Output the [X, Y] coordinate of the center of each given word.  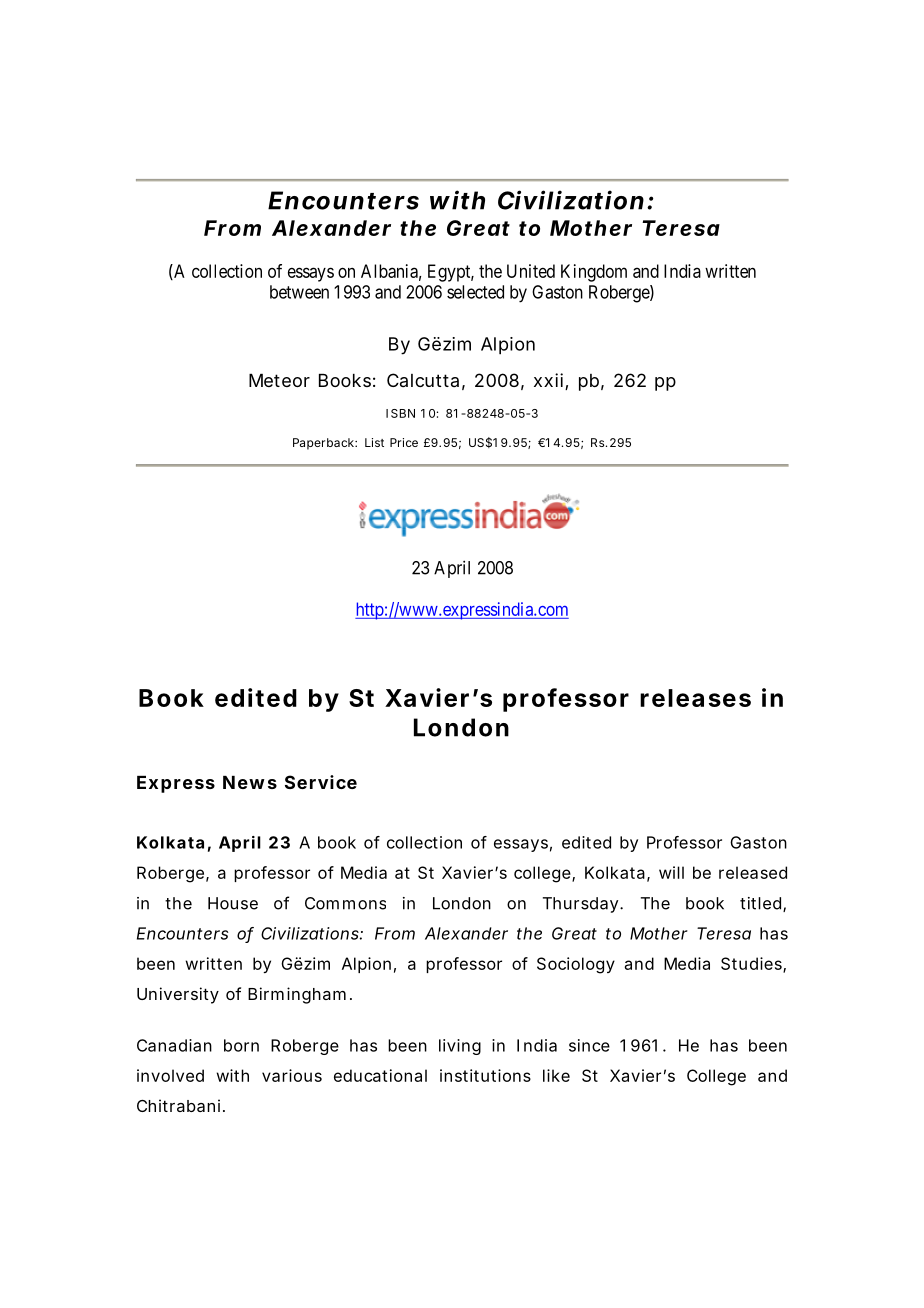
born [241, 1045]
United [531, 271]
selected [475, 292]
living [460, 1047]
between [299, 292]
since [589, 1045]
